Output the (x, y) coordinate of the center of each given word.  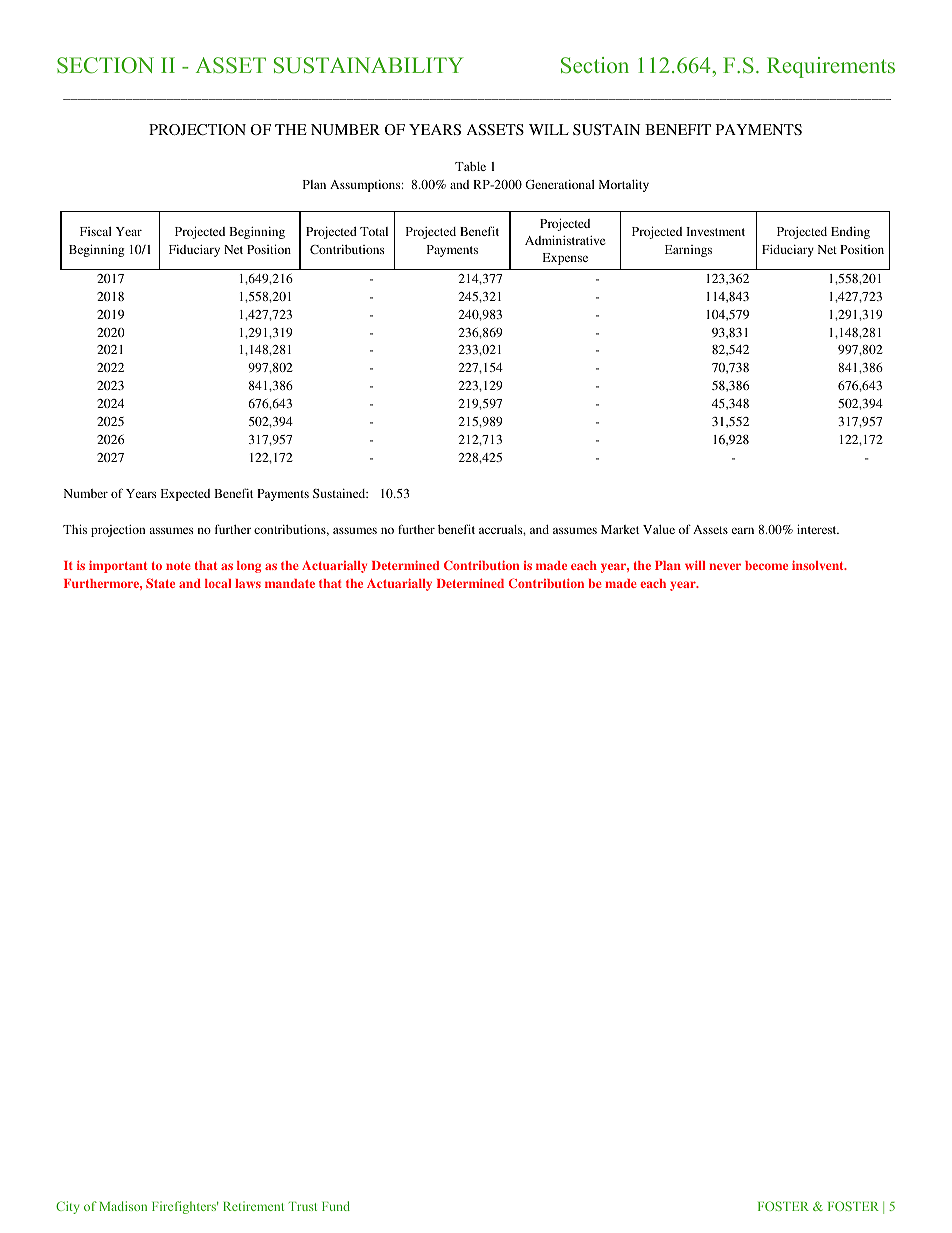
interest (818, 529)
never (725, 566)
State (160, 583)
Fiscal (96, 231)
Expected (185, 495)
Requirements (831, 67)
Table (470, 166)
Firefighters (185, 1207)
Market (620, 529)
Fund (336, 1206)
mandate (290, 583)
